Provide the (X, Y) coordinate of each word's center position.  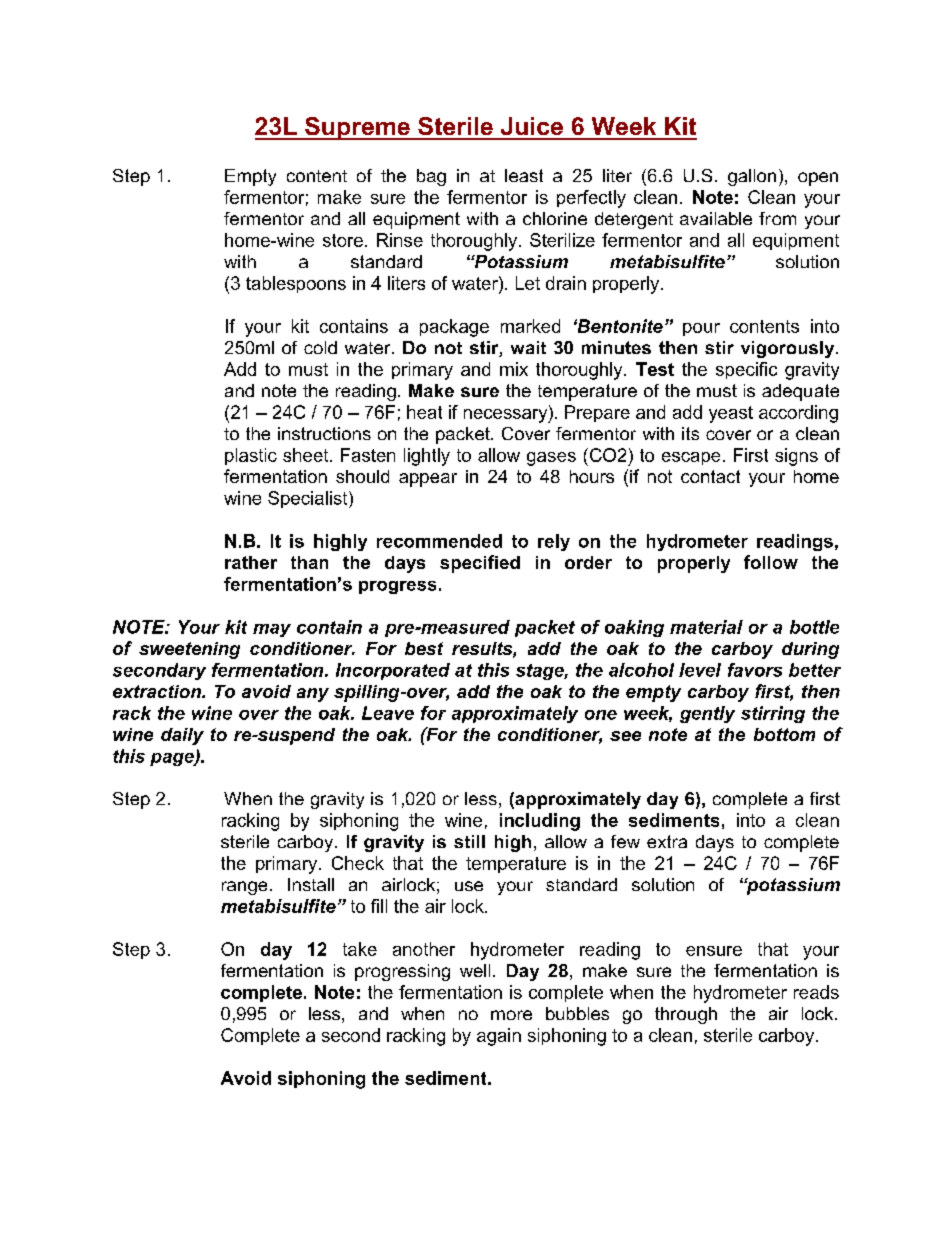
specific (746, 370)
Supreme (357, 128)
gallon (752, 177)
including (540, 822)
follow (771, 562)
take (360, 949)
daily (182, 736)
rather (251, 562)
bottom (784, 734)
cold (320, 347)
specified (480, 564)
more (511, 1015)
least (524, 175)
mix (514, 369)
